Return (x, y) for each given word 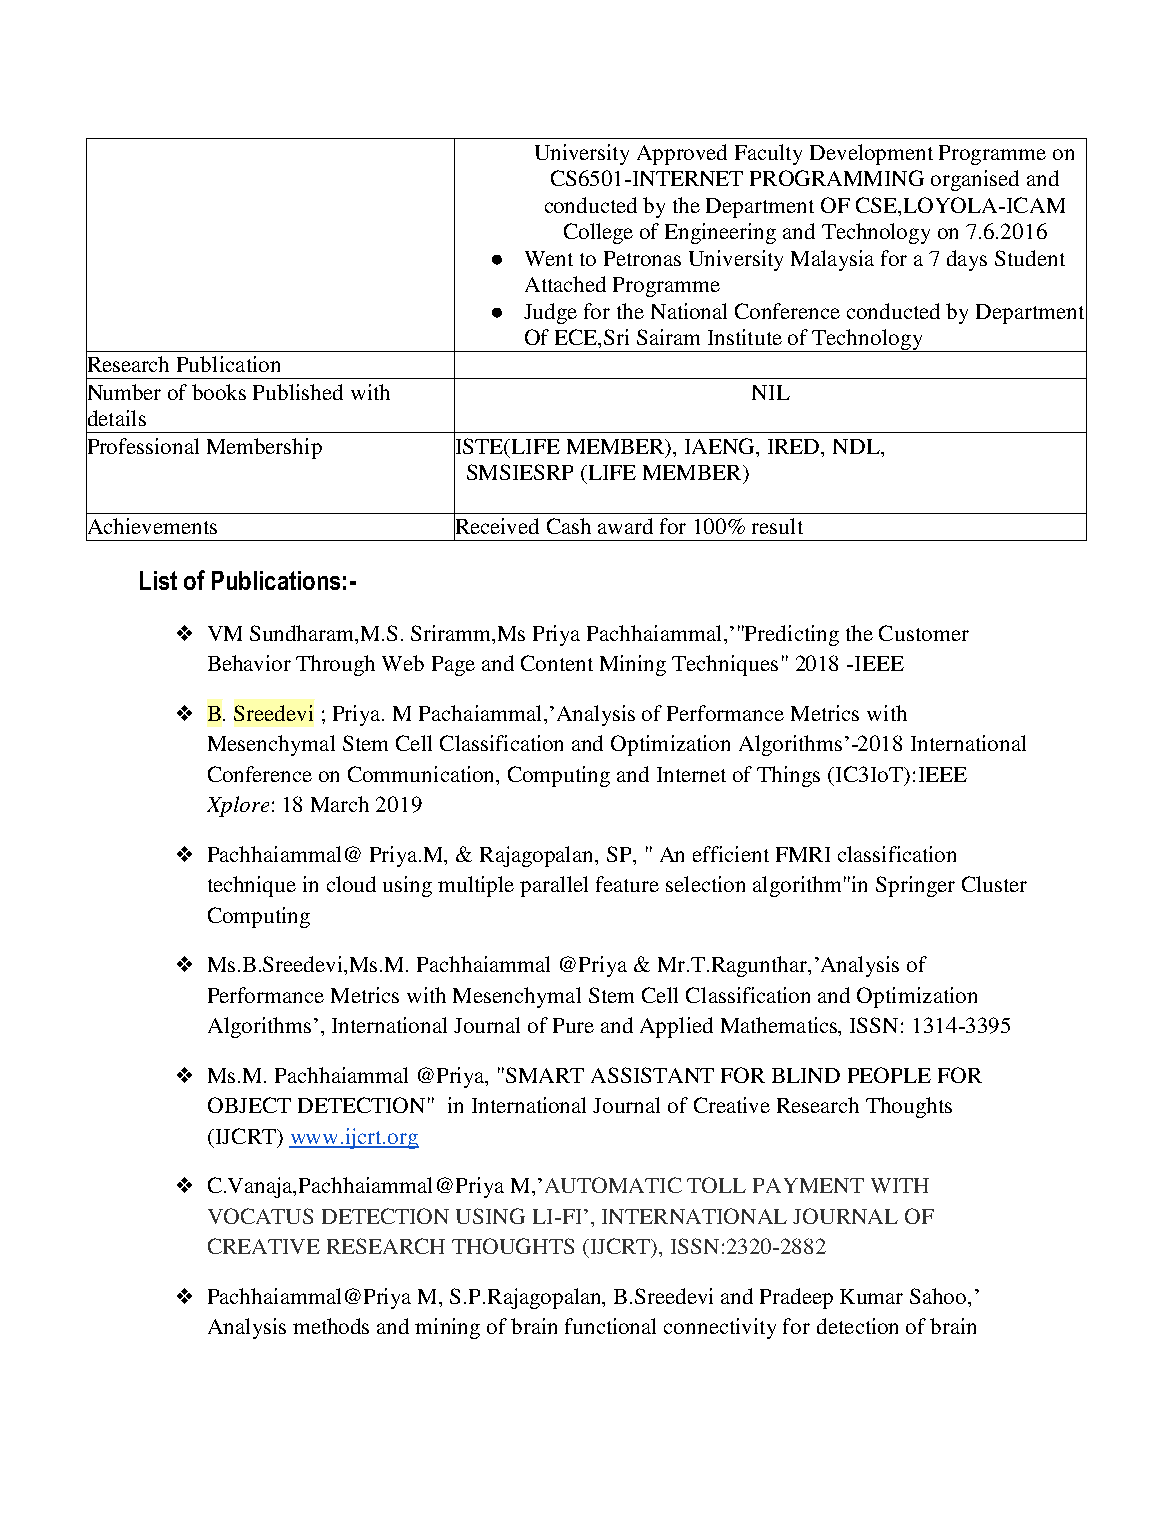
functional (610, 1326)
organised (975, 180)
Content (557, 663)
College (598, 233)
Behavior (249, 663)
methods (331, 1326)
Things (788, 776)
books (219, 392)
